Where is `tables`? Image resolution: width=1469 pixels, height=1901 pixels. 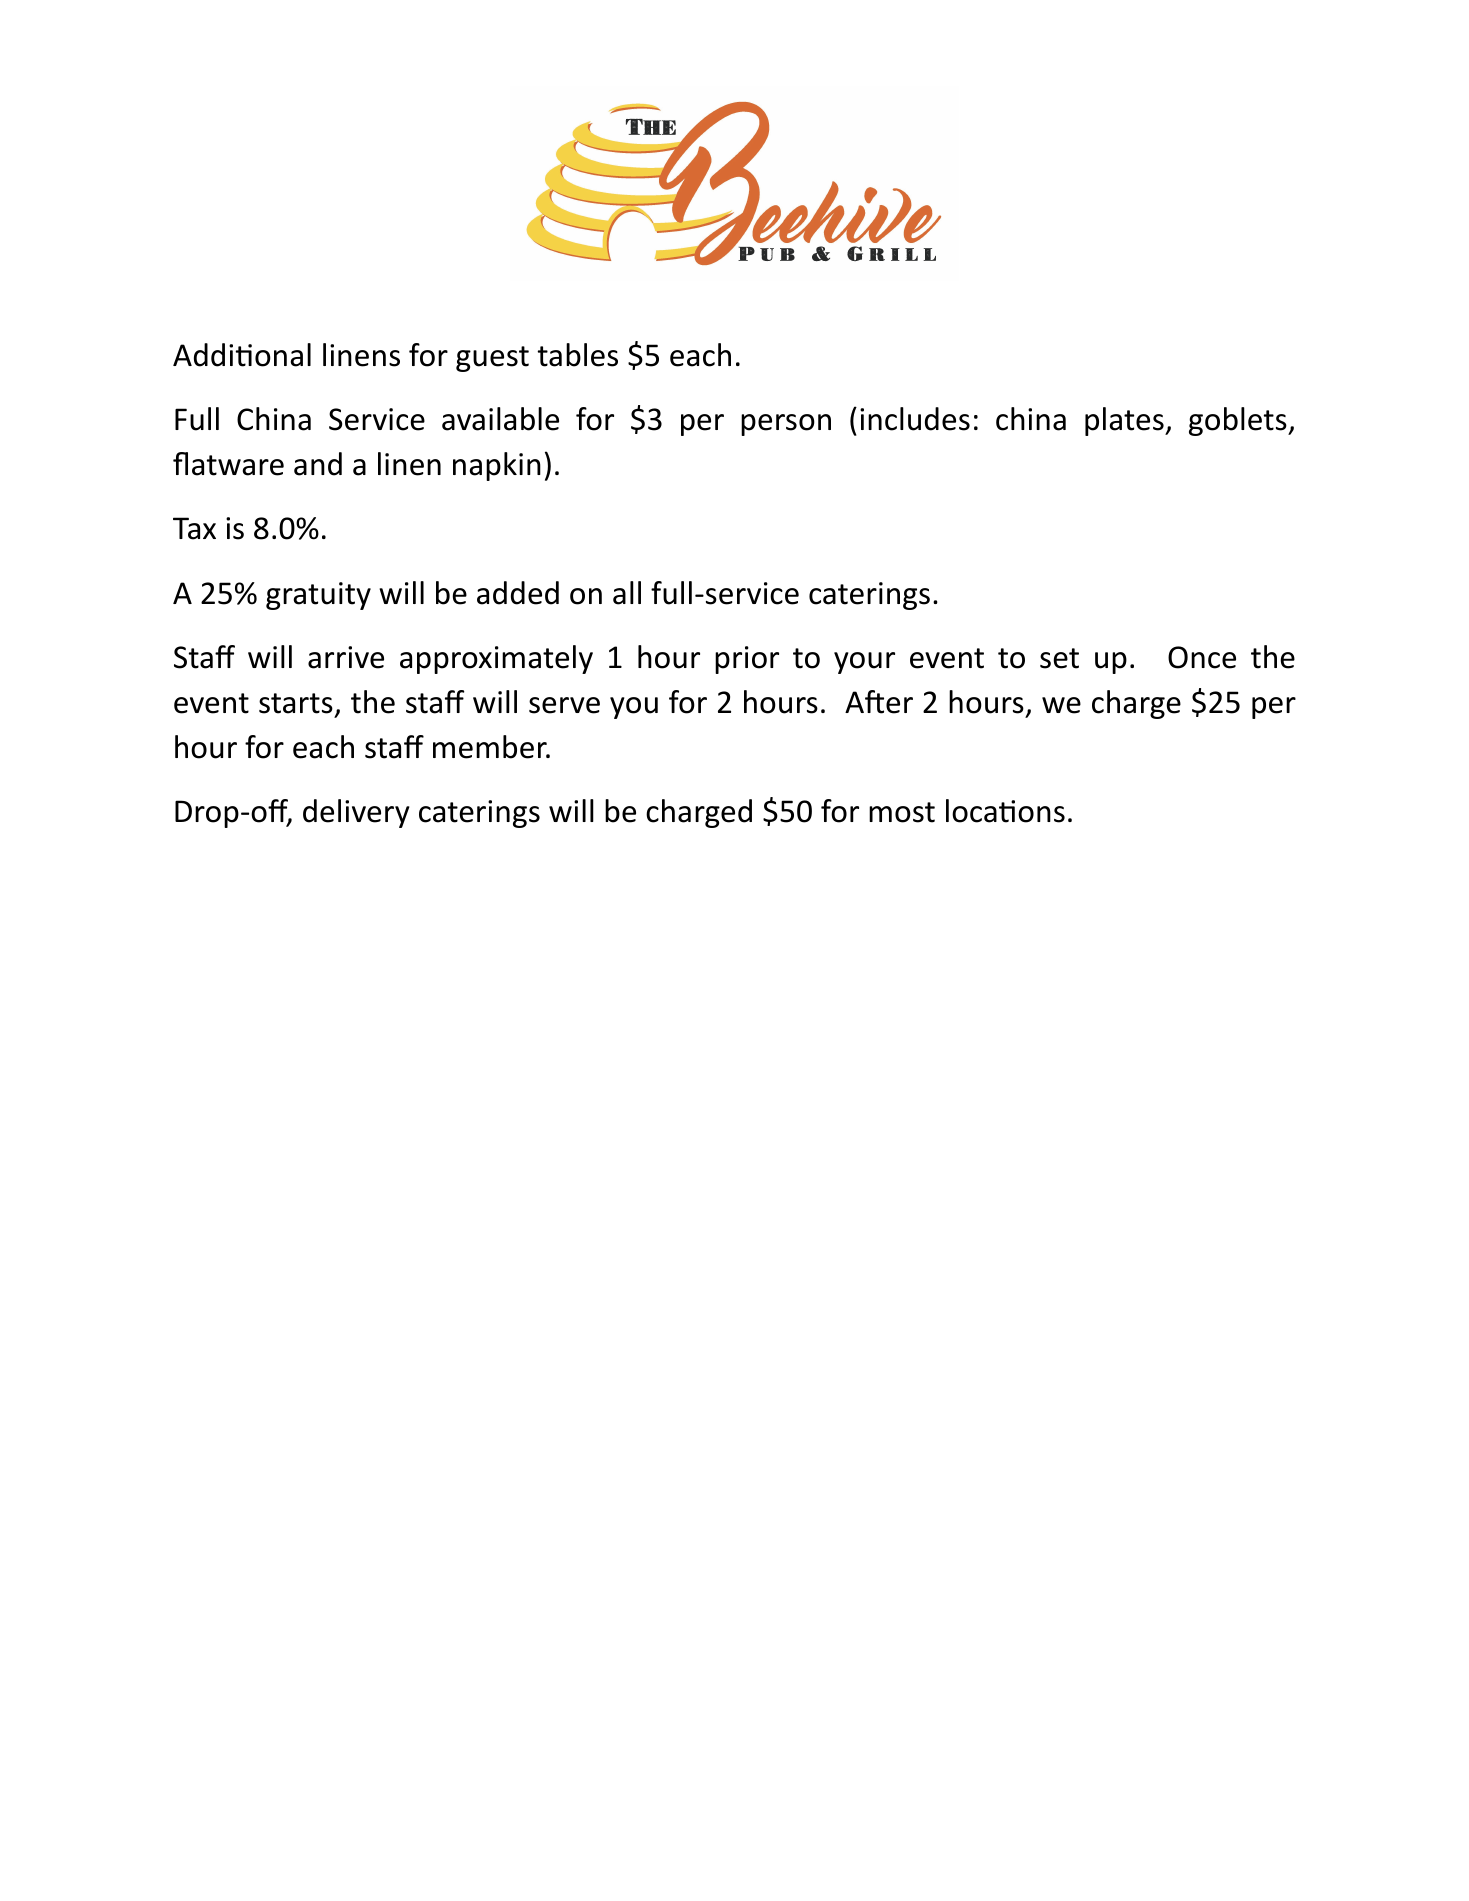
tables is located at coordinates (578, 355).
